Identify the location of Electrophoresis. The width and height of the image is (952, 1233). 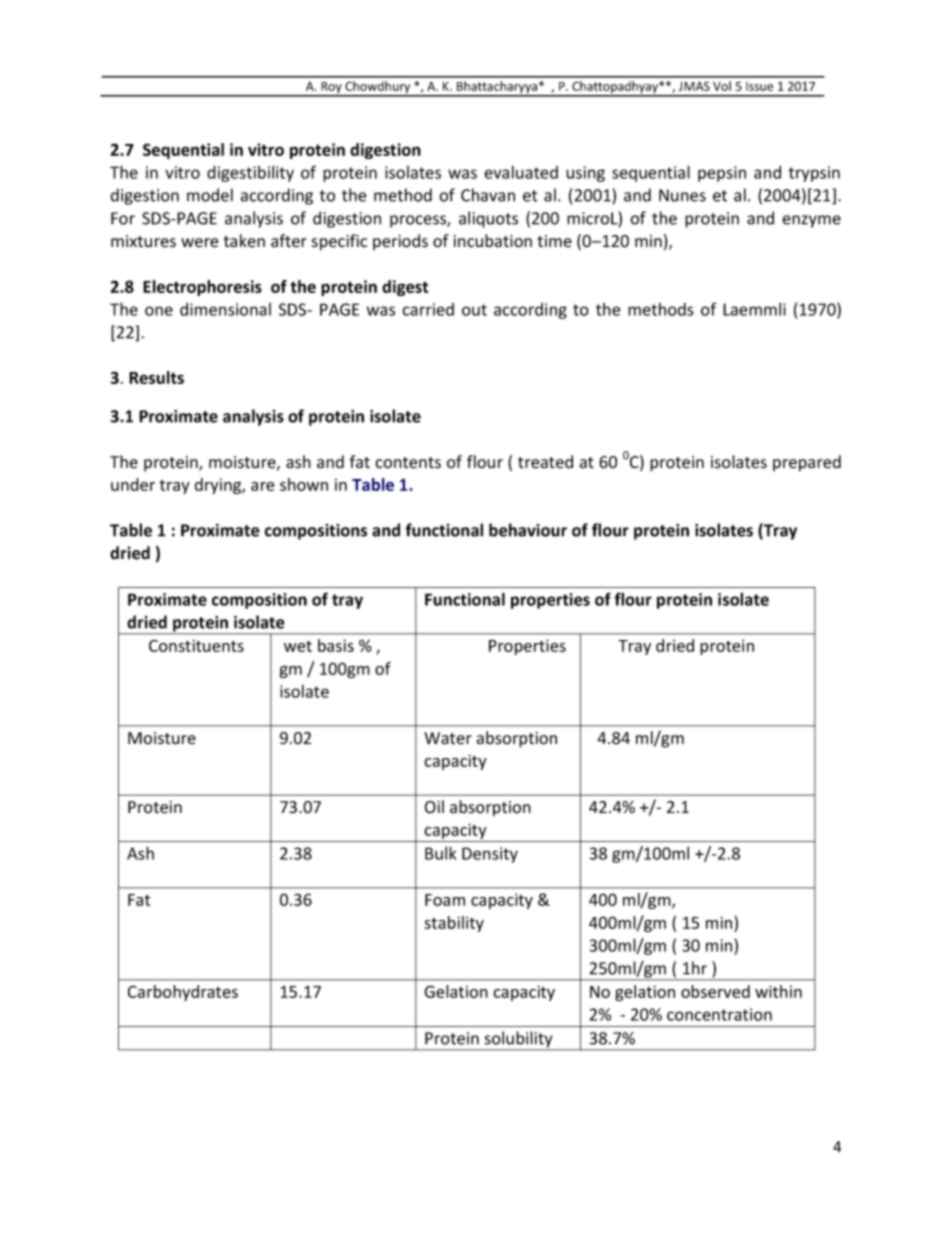
(202, 288).
